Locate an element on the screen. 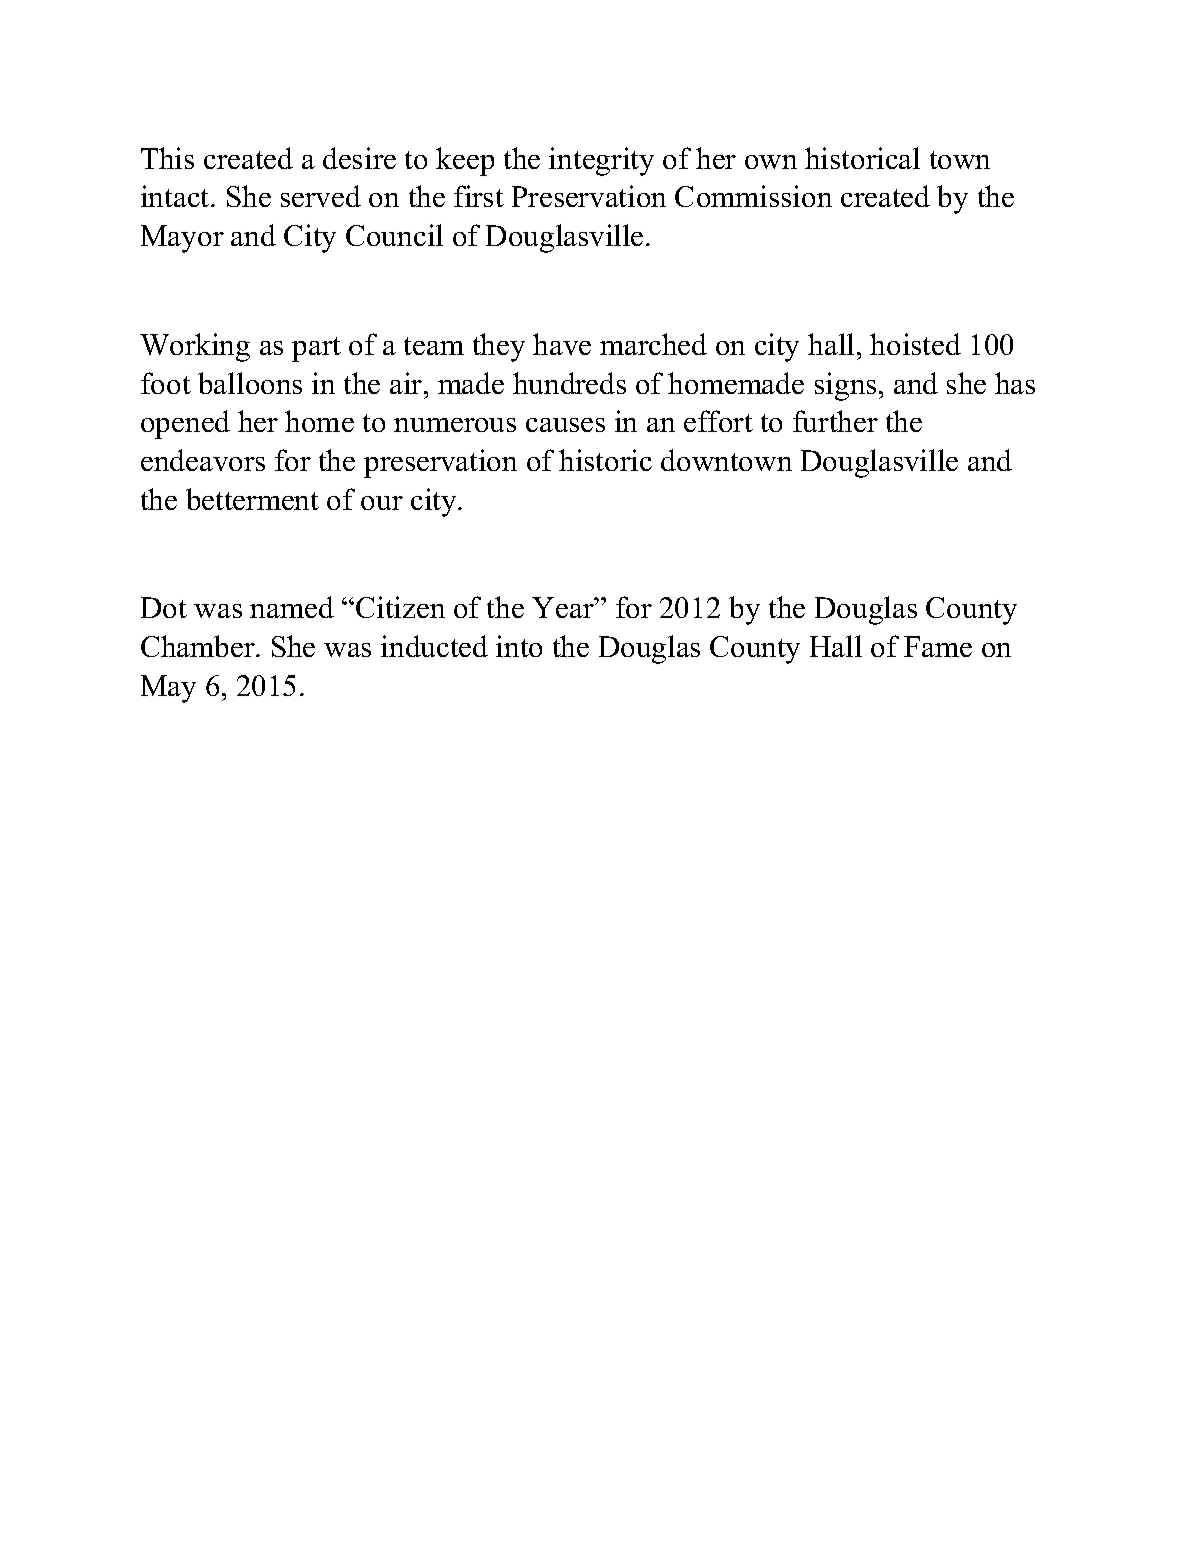 Image resolution: width=1193 pixels, height=1544 pixels. Commission is located at coordinates (753, 196).
